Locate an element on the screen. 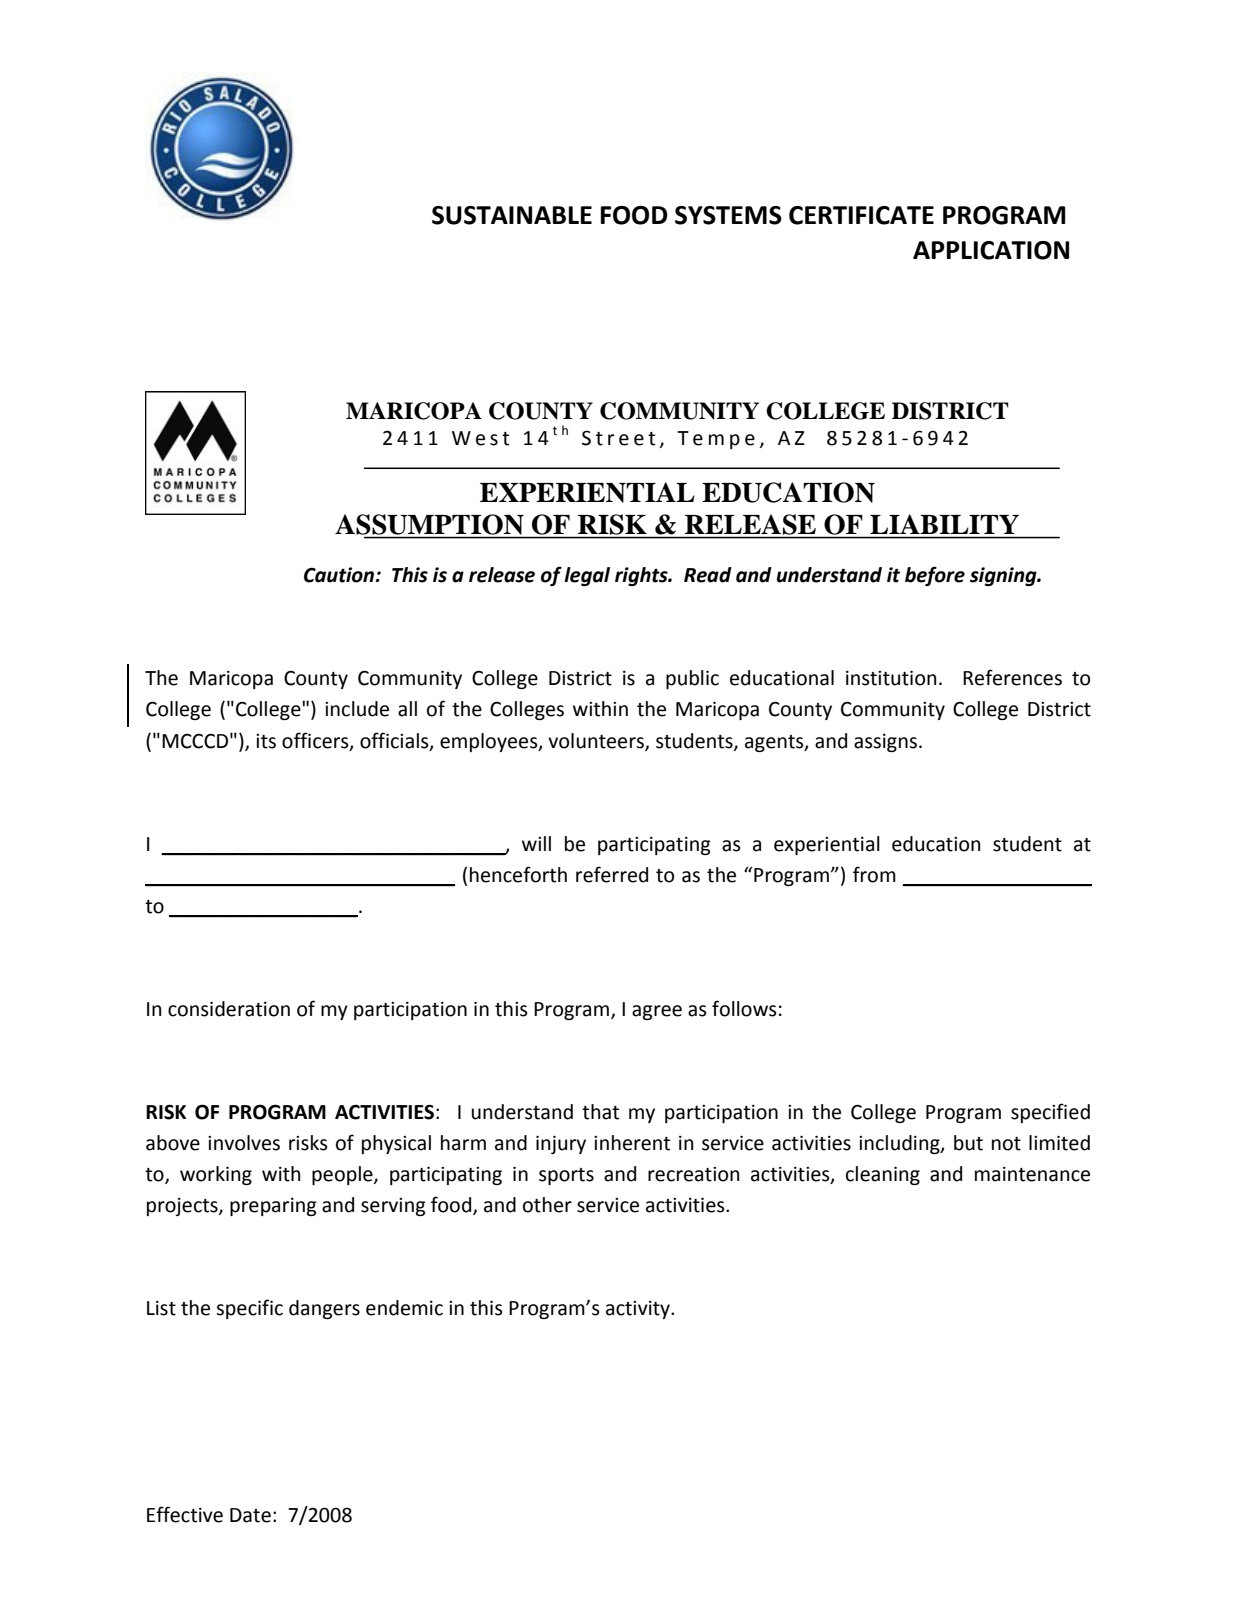 This screenshot has height=1601, width=1237. consideration is located at coordinates (229, 1009).
